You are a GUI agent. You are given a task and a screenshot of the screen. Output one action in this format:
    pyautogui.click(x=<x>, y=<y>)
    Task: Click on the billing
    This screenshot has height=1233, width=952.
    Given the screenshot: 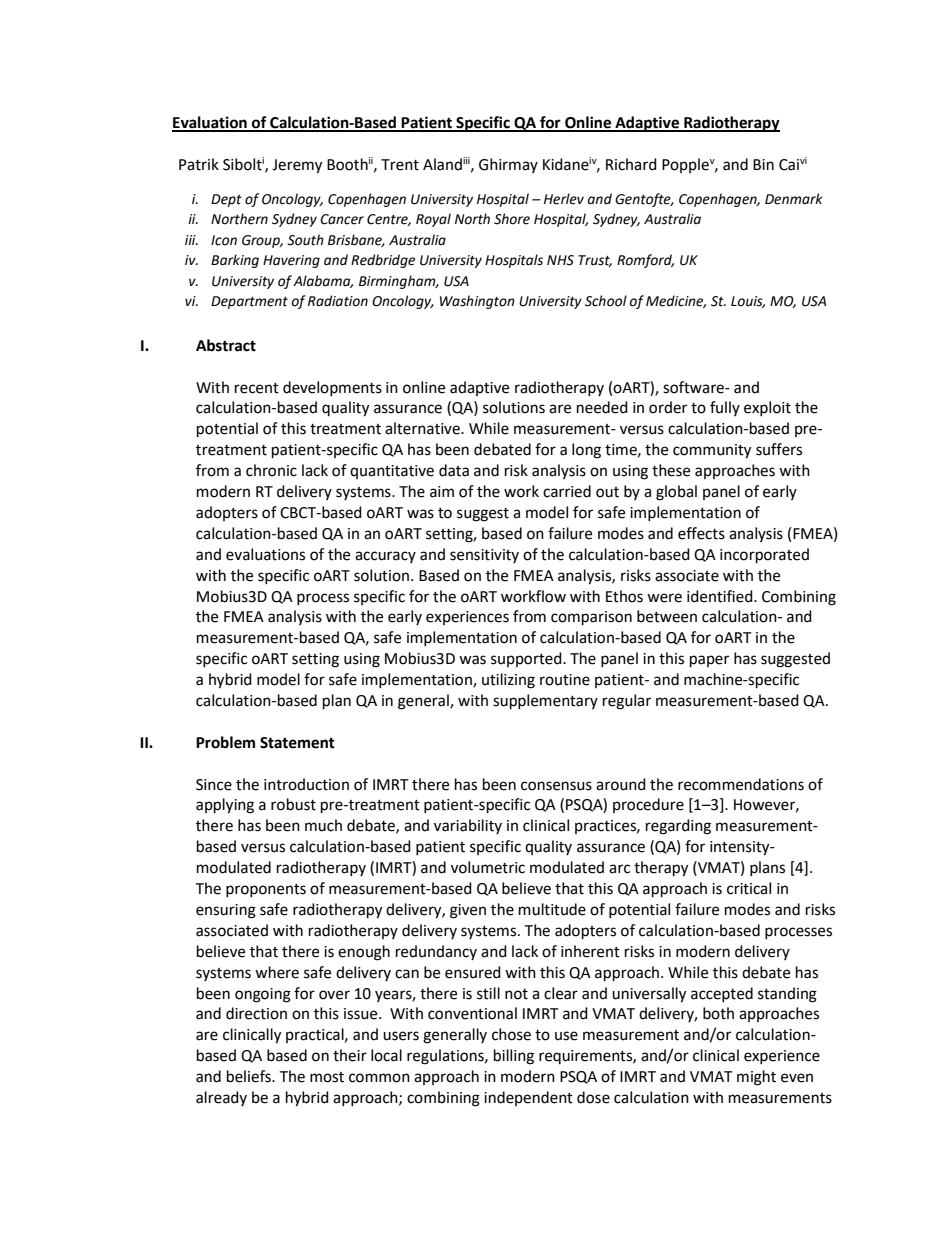 What is the action you would take?
    pyautogui.click(x=514, y=1057)
